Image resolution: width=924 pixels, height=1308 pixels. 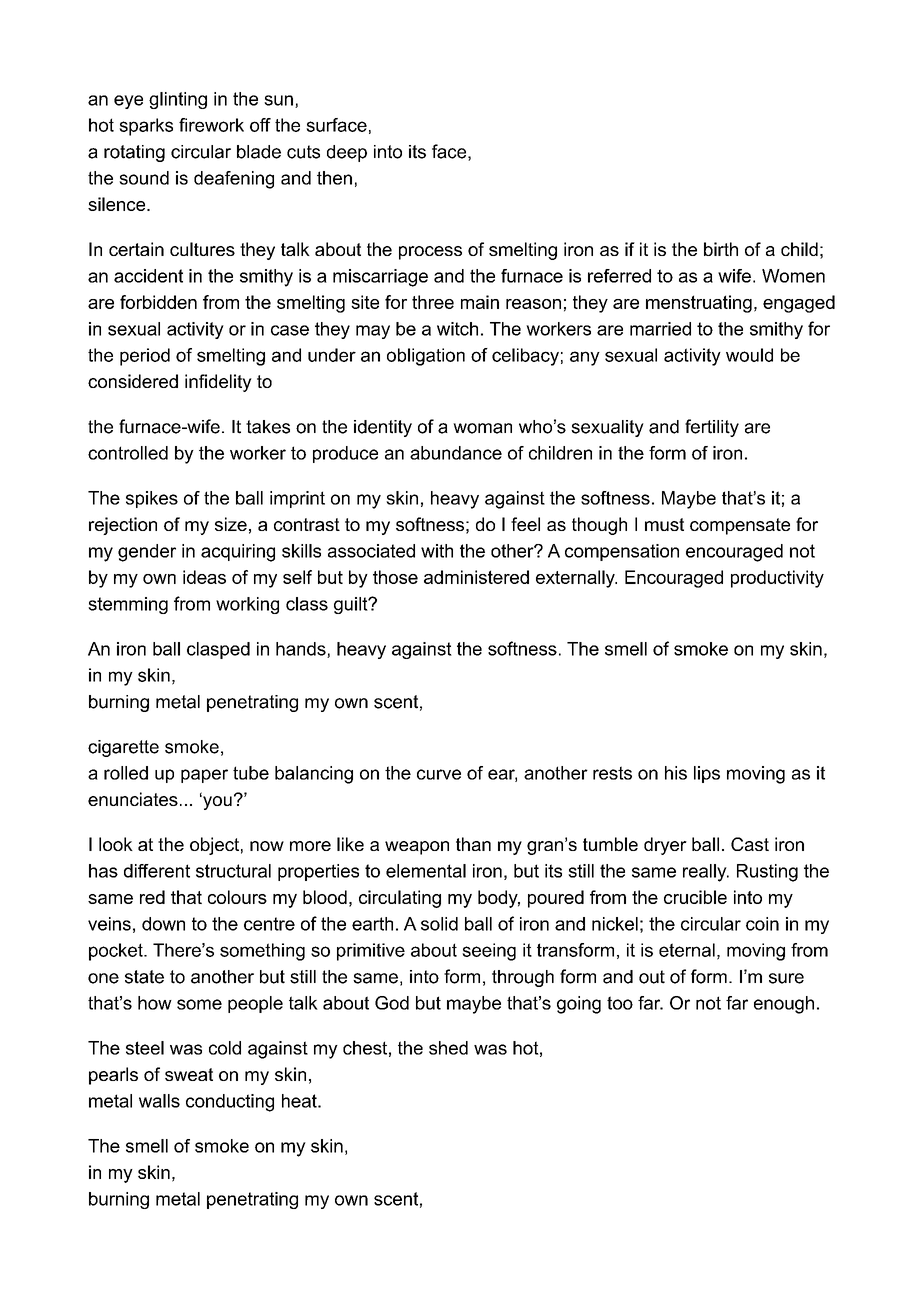 I want to click on deep, so click(x=347, y=153).
